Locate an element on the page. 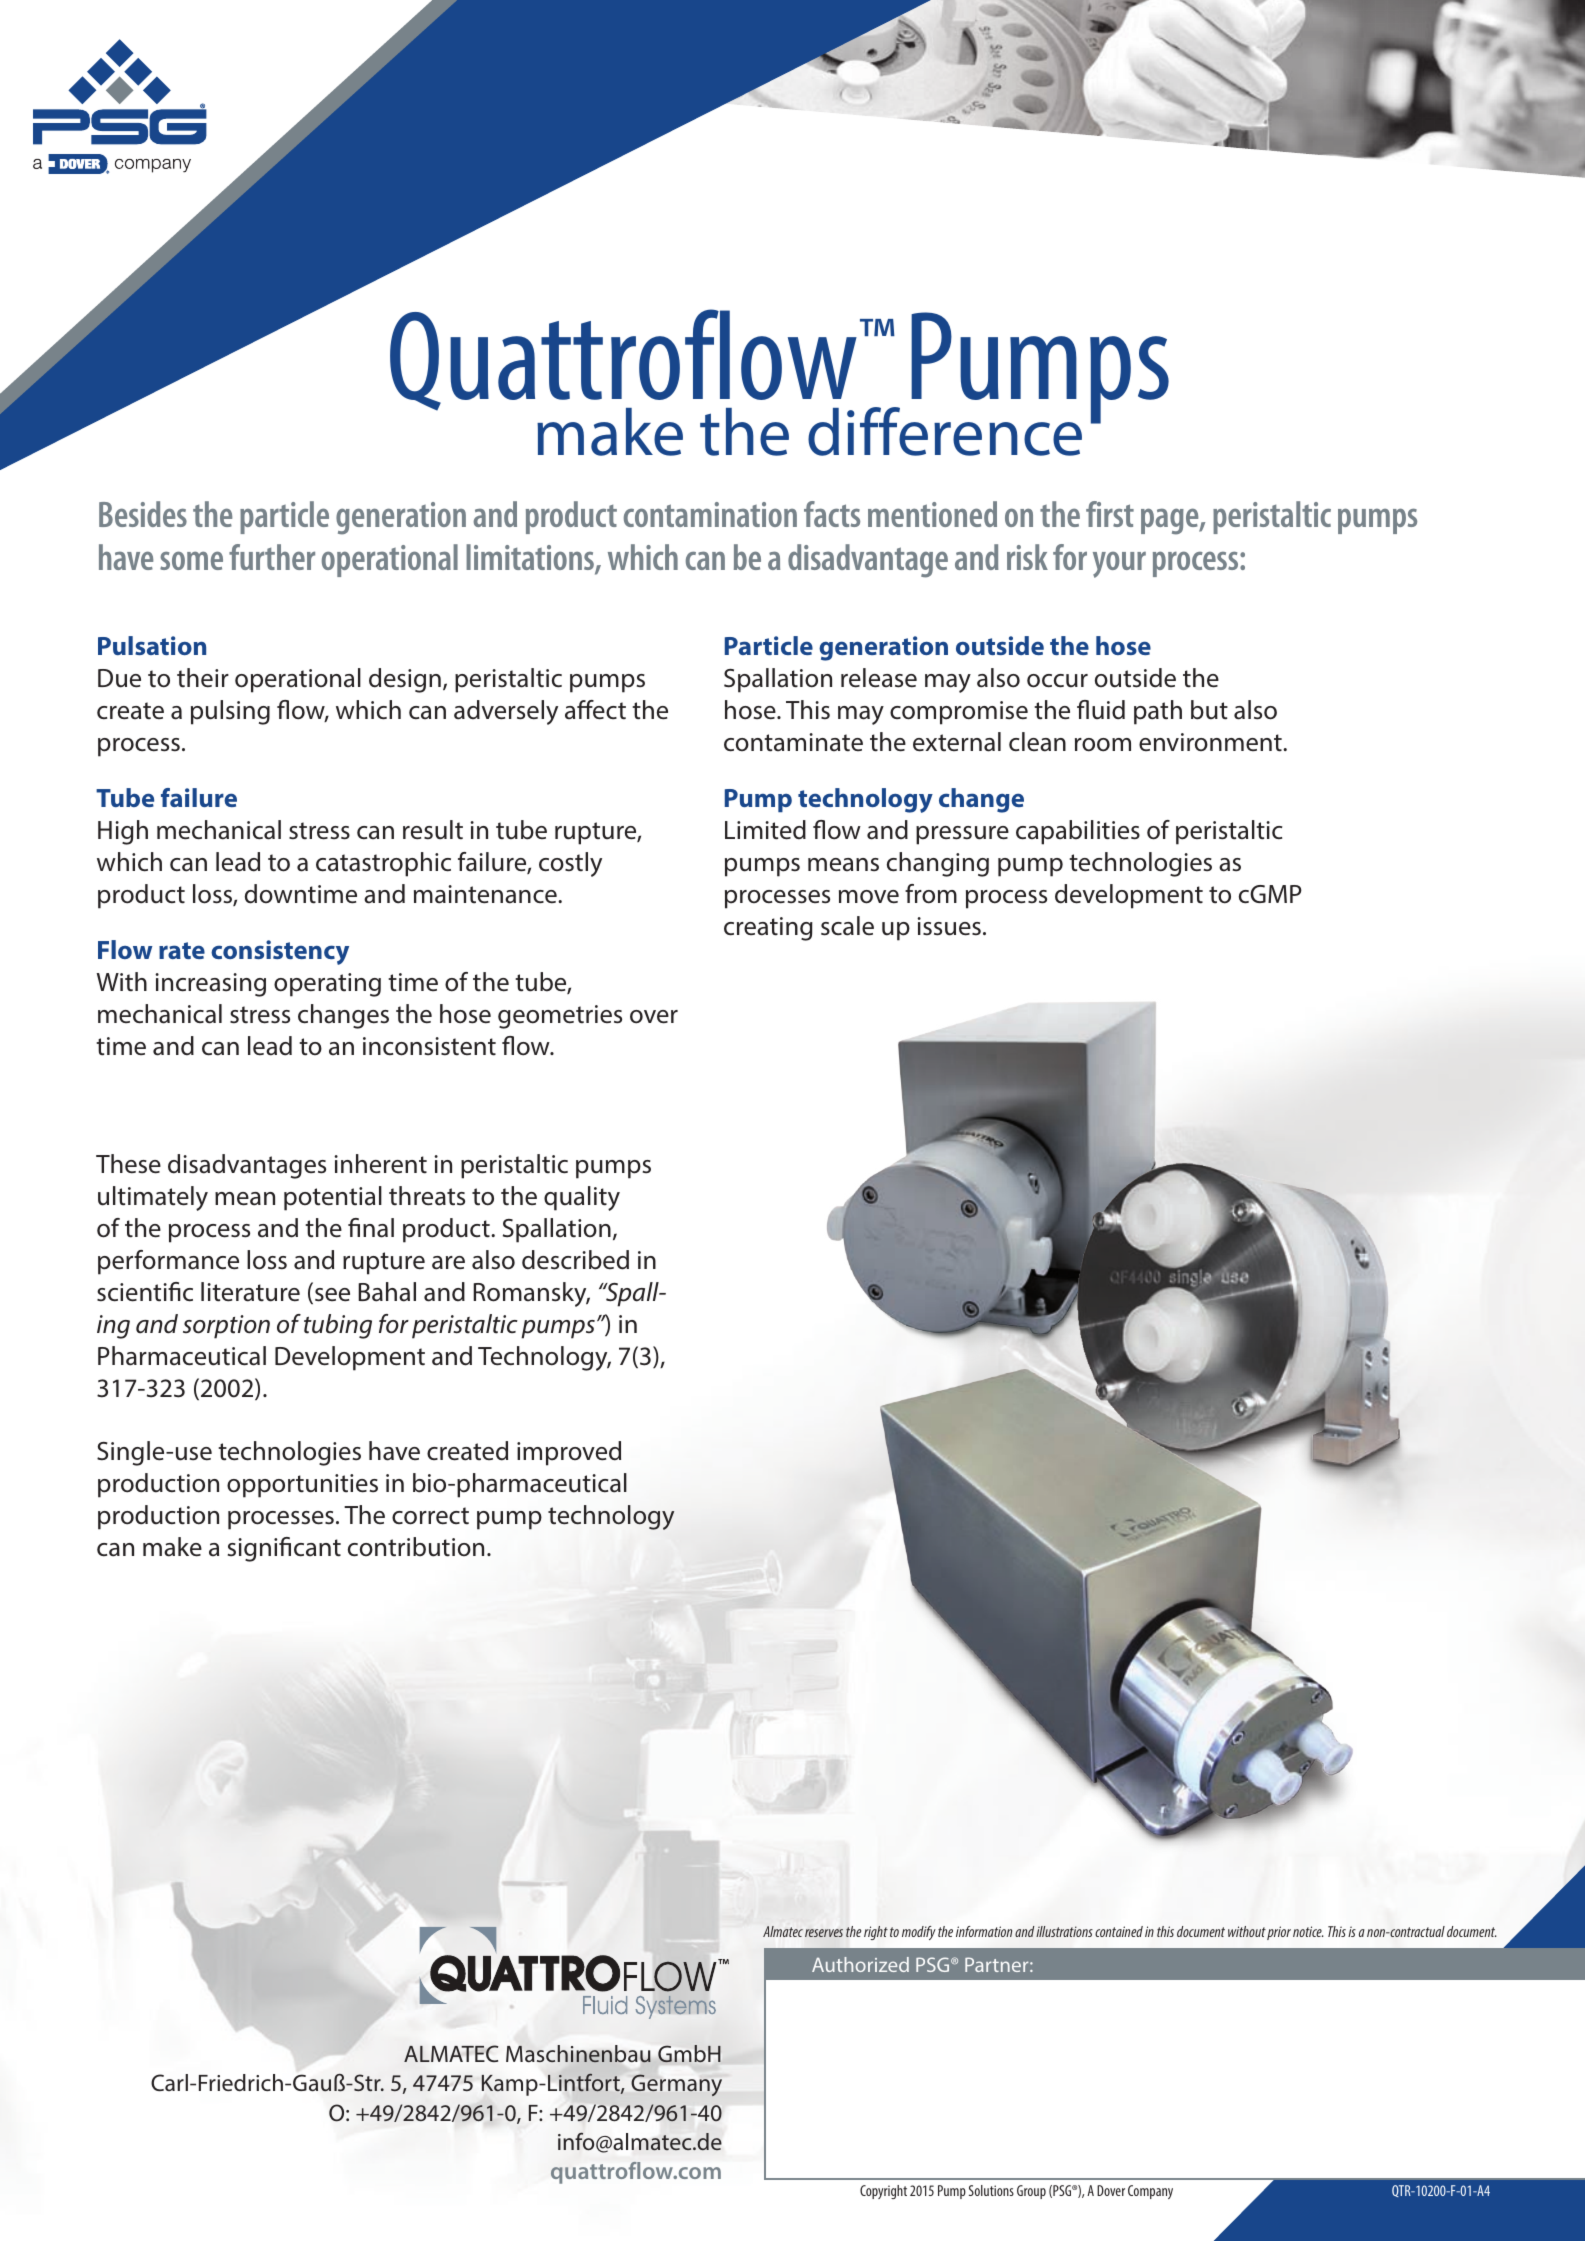 Image resolution: width=1585 pixels, height=2241 pixels. quality is located at coordinates (582, 1198).
